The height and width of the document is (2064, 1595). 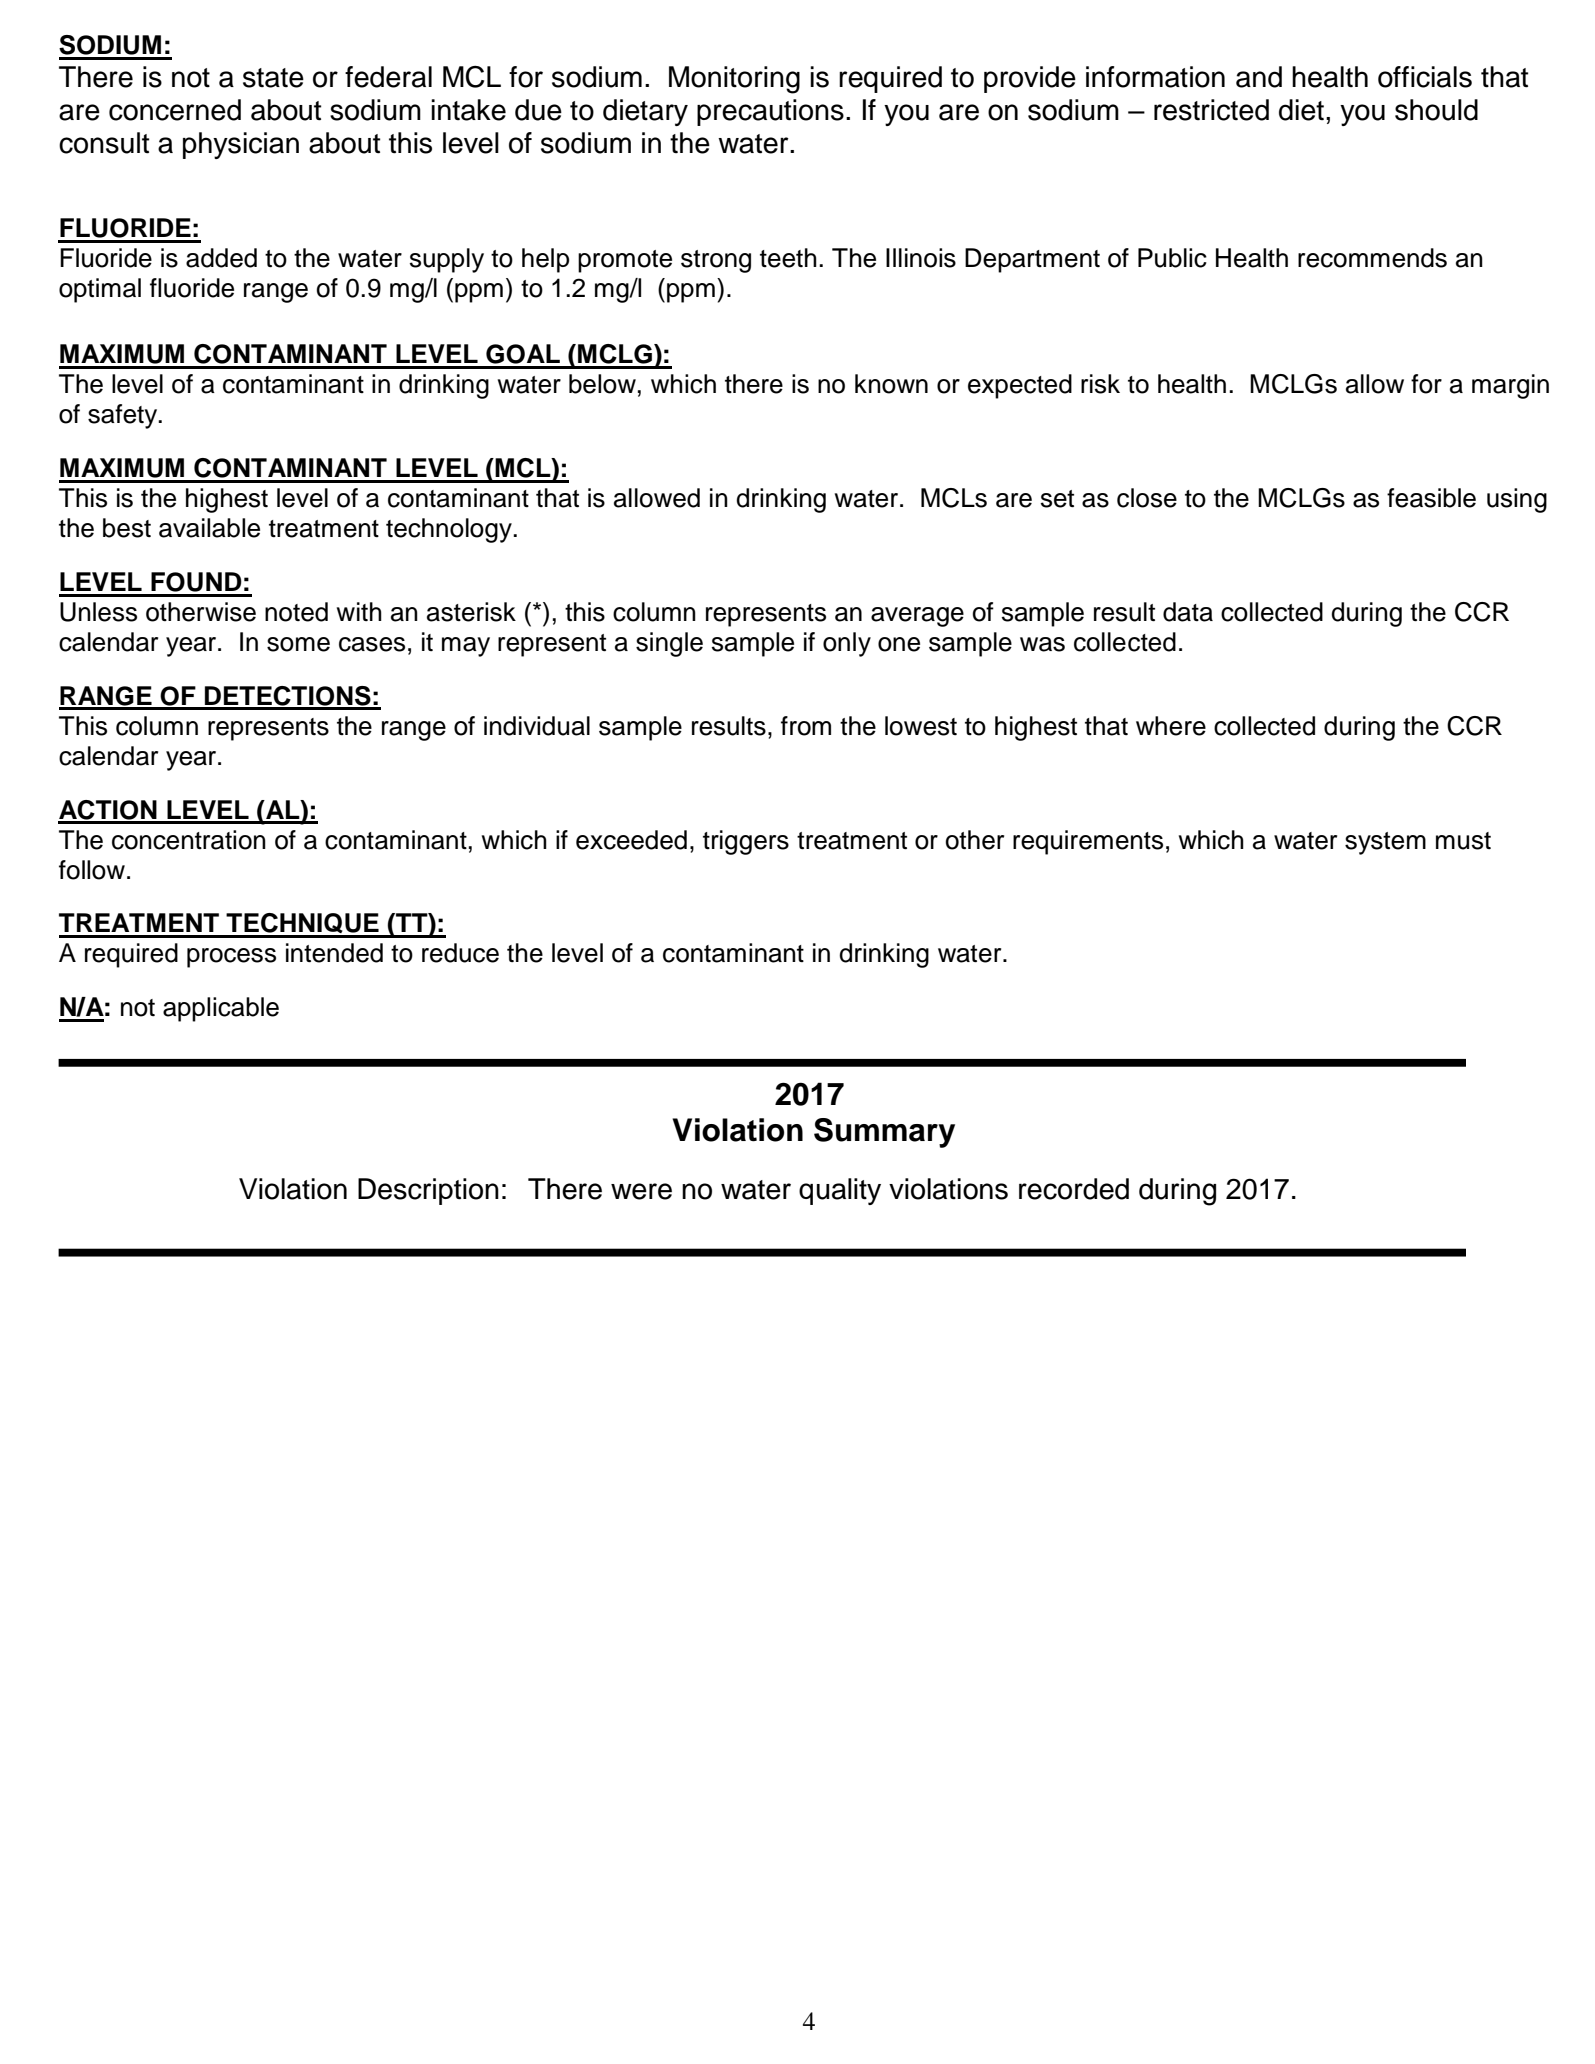 What do you see at coordinates (770, 112) in the document?
I see `precautions` at bounding box center [770, 112].
